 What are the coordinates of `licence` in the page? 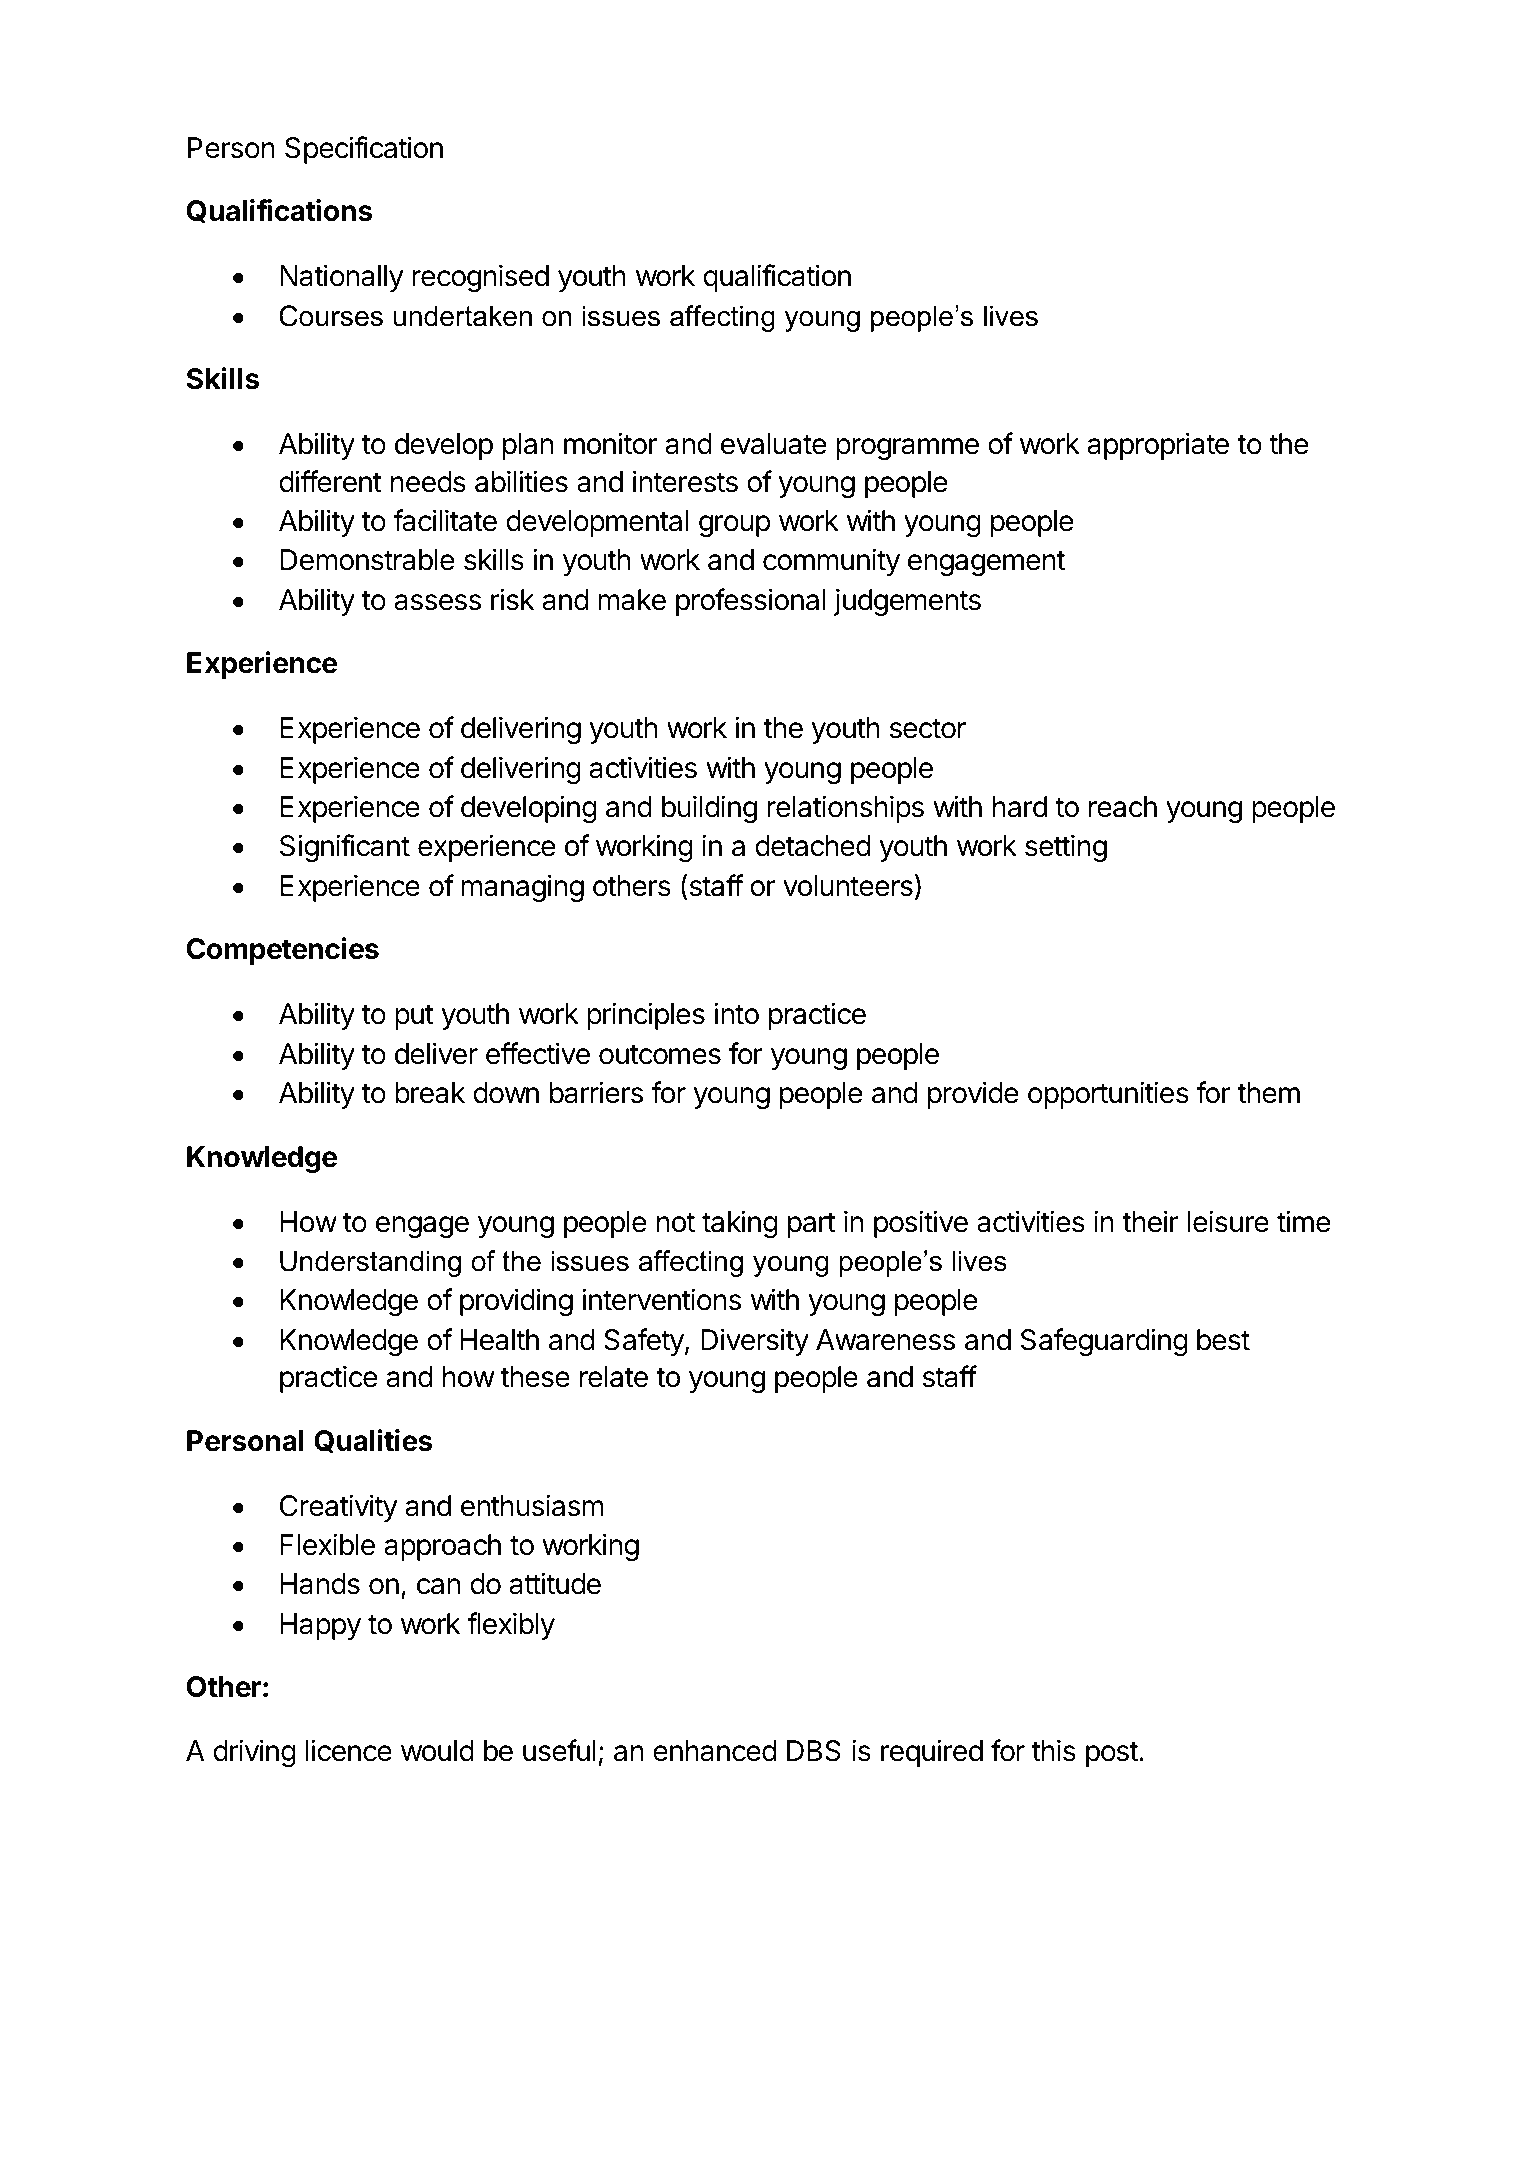 It's located at (349, 1750).
